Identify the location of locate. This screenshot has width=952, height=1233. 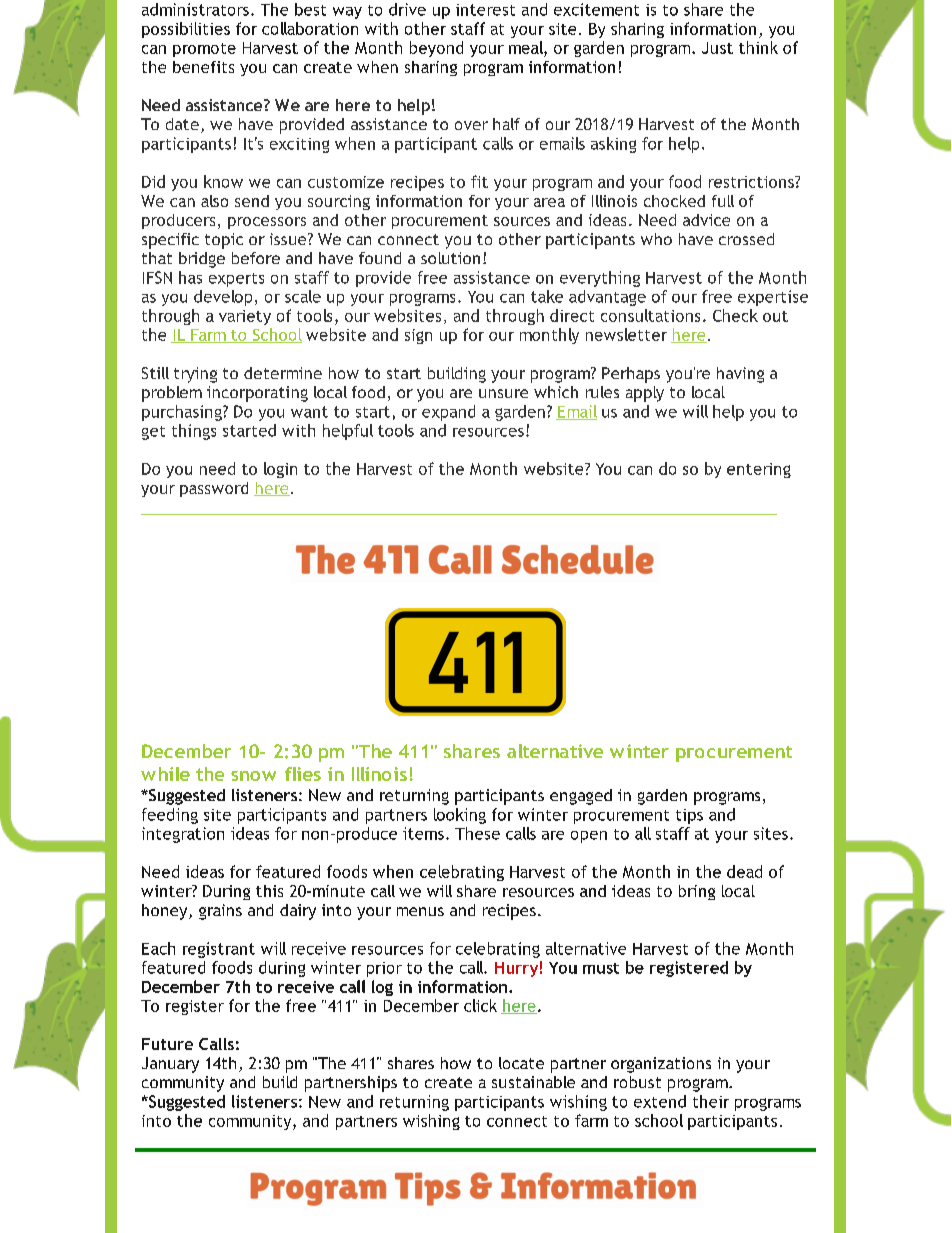
(521, 1063).
